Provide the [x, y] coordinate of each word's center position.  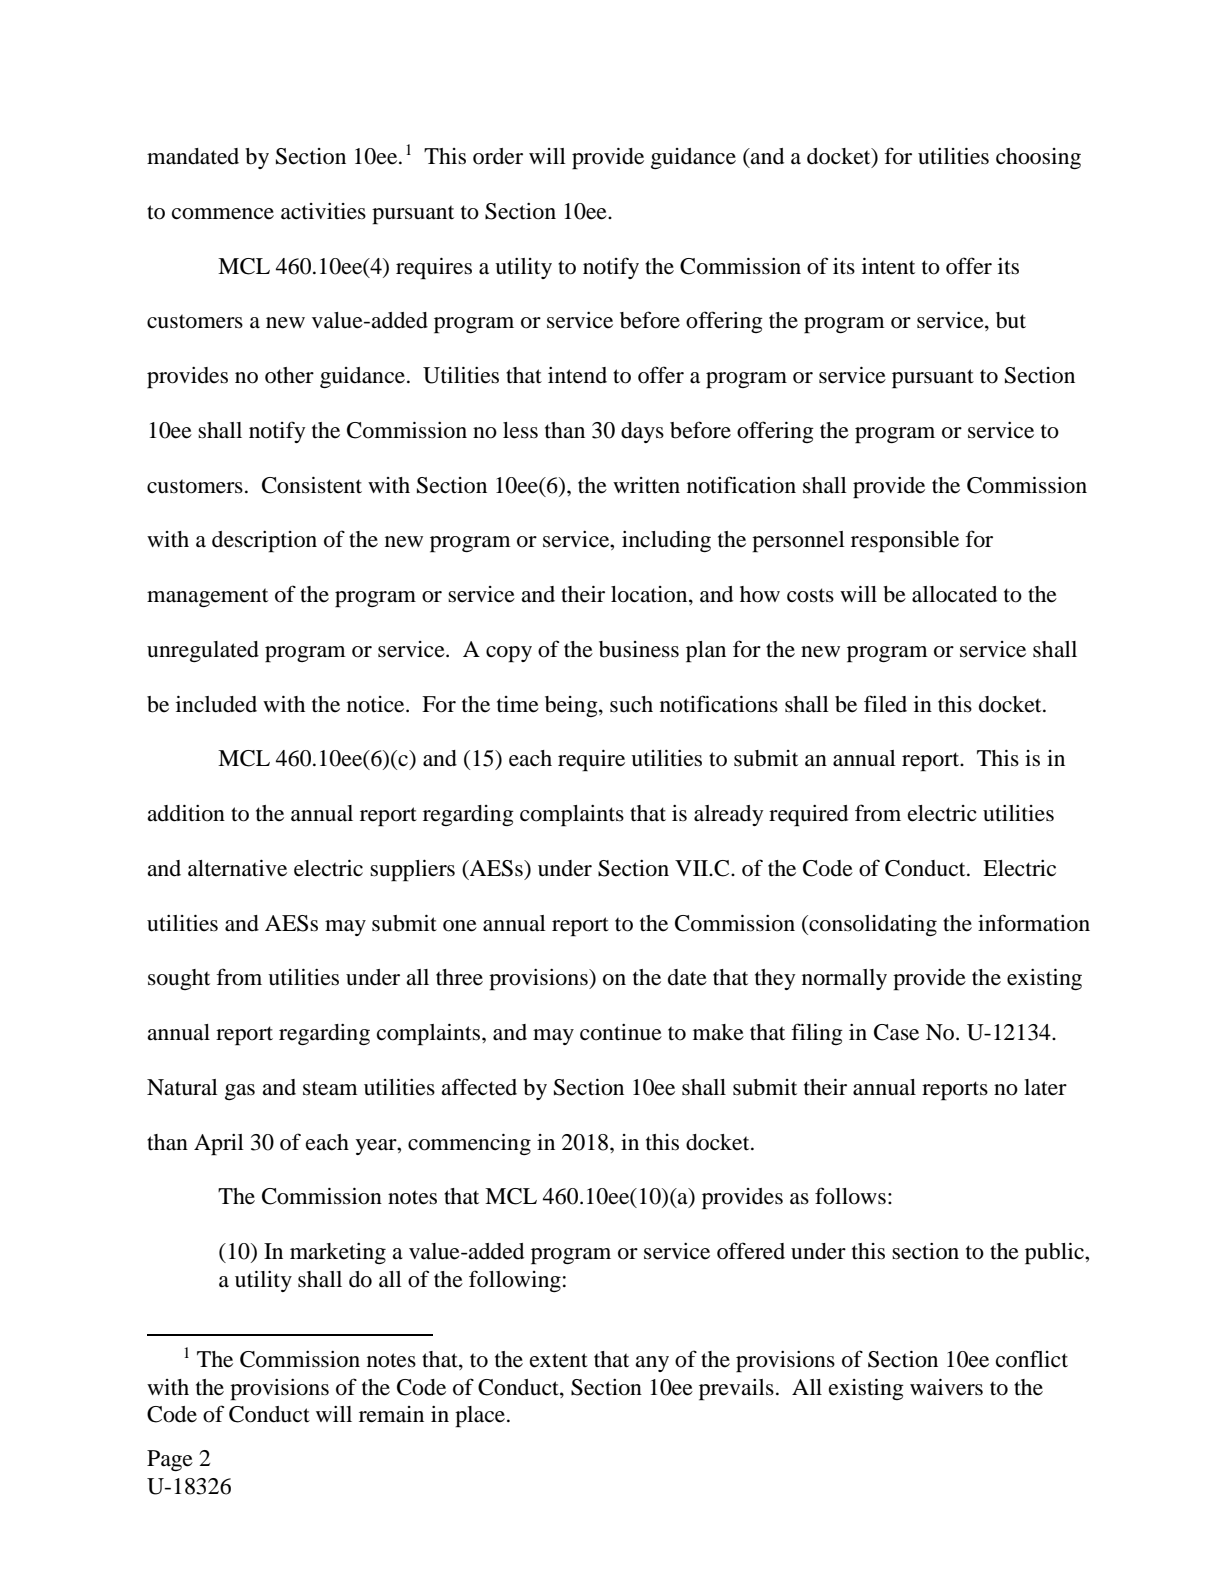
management [207, 597]
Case [896, 1032]
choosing [1038, 158]
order [498, 156]
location [650, 595]
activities [323, 211]
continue [621, 1032]
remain [391, 1414]
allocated [954, 594]
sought [179, 979]
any [652, 1364]
